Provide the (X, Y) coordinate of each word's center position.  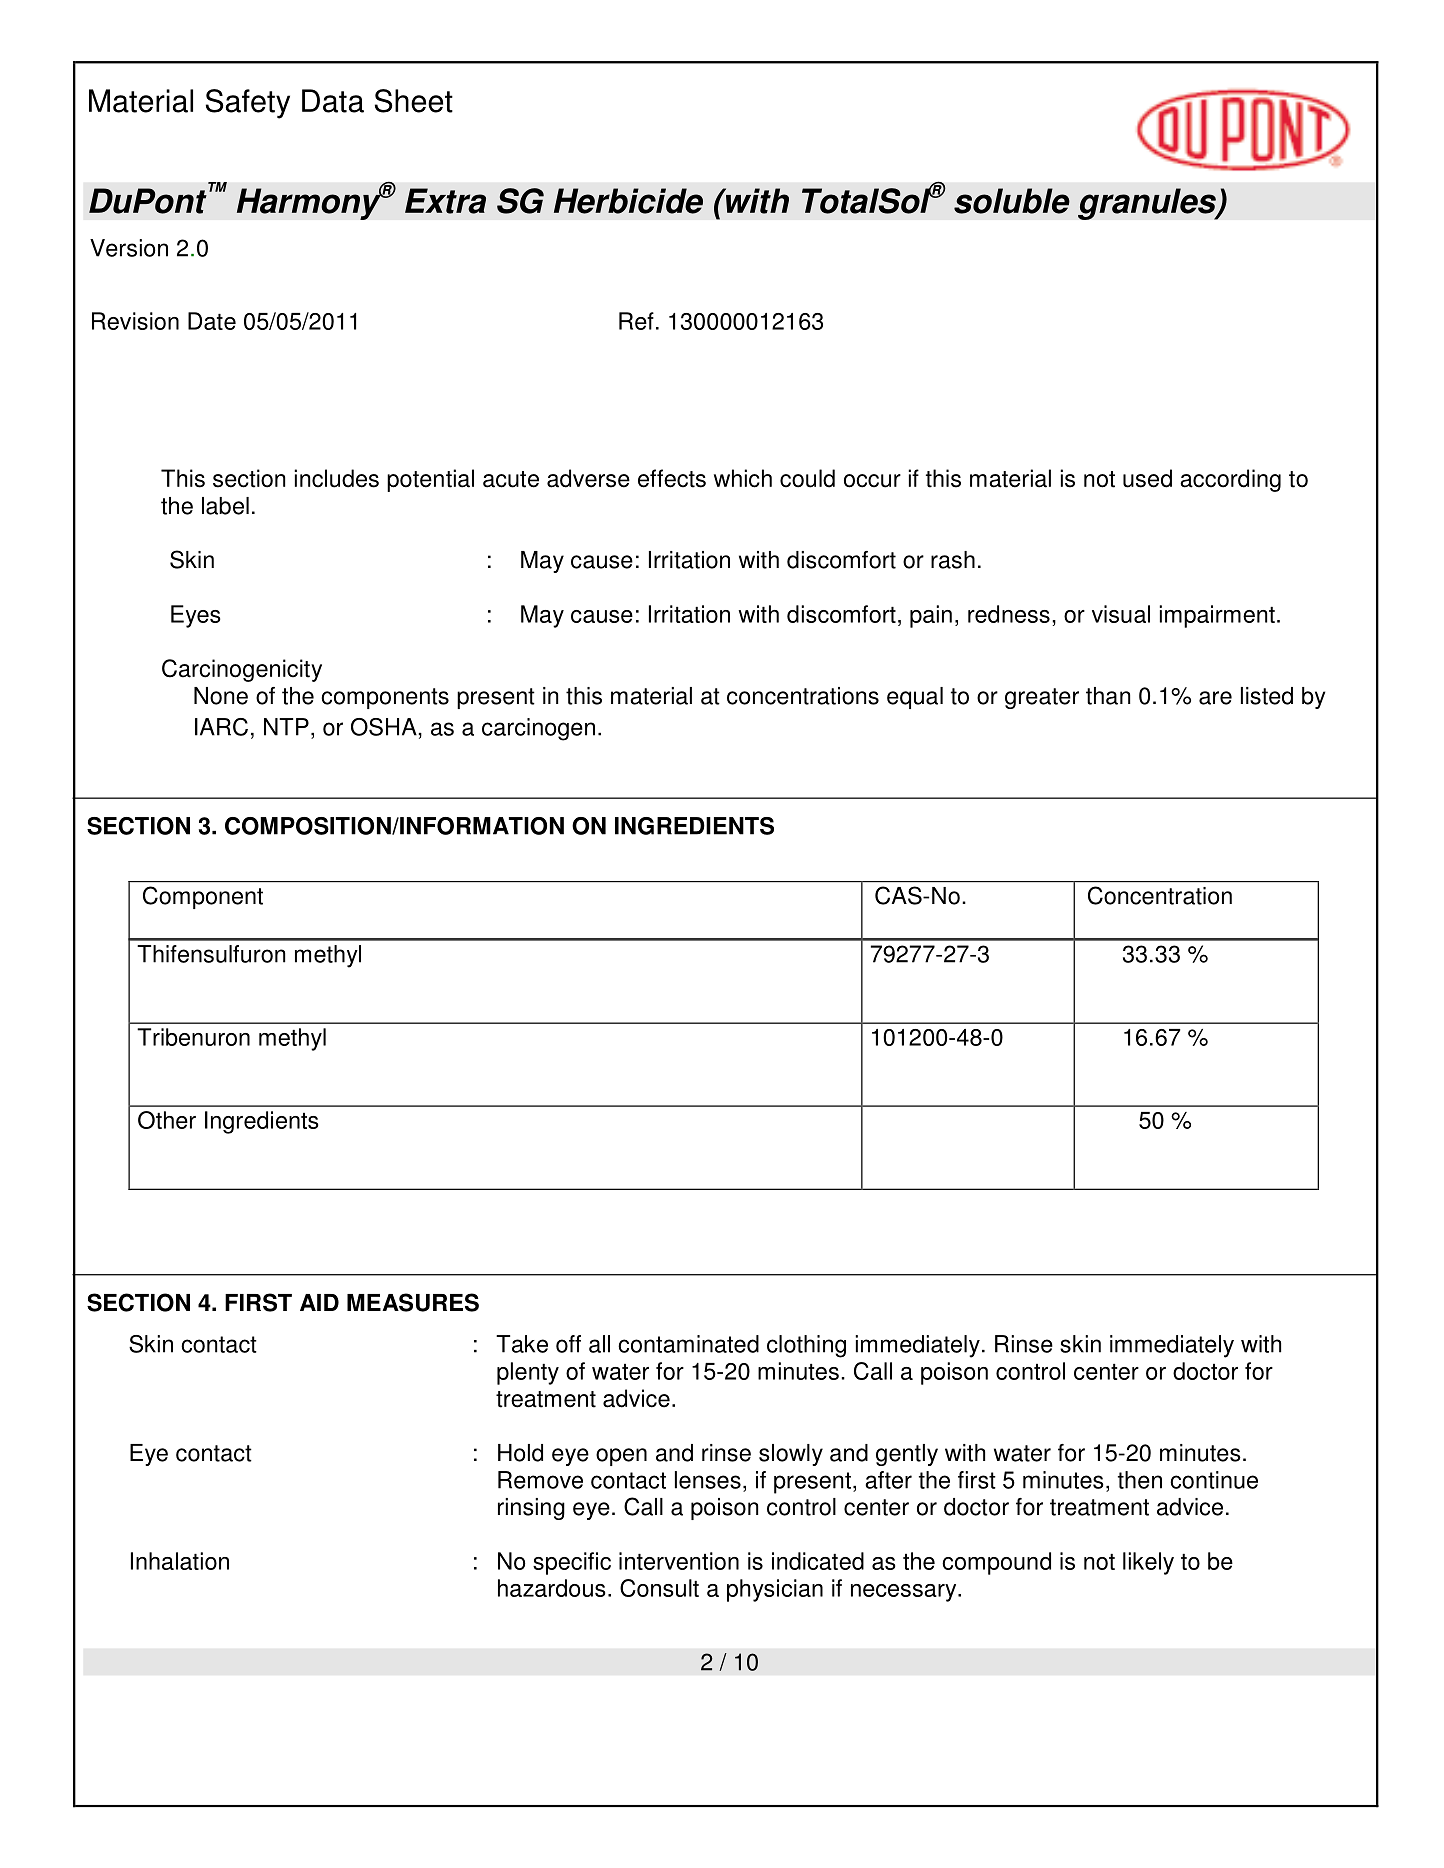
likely (1148, 1563)
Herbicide (628, 201)
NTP (286, 727)
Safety (248, 104)
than (1108, 696)
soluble (1012, 201)
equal (915, 698)
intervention (679, 1561)
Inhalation (180, 1561)
